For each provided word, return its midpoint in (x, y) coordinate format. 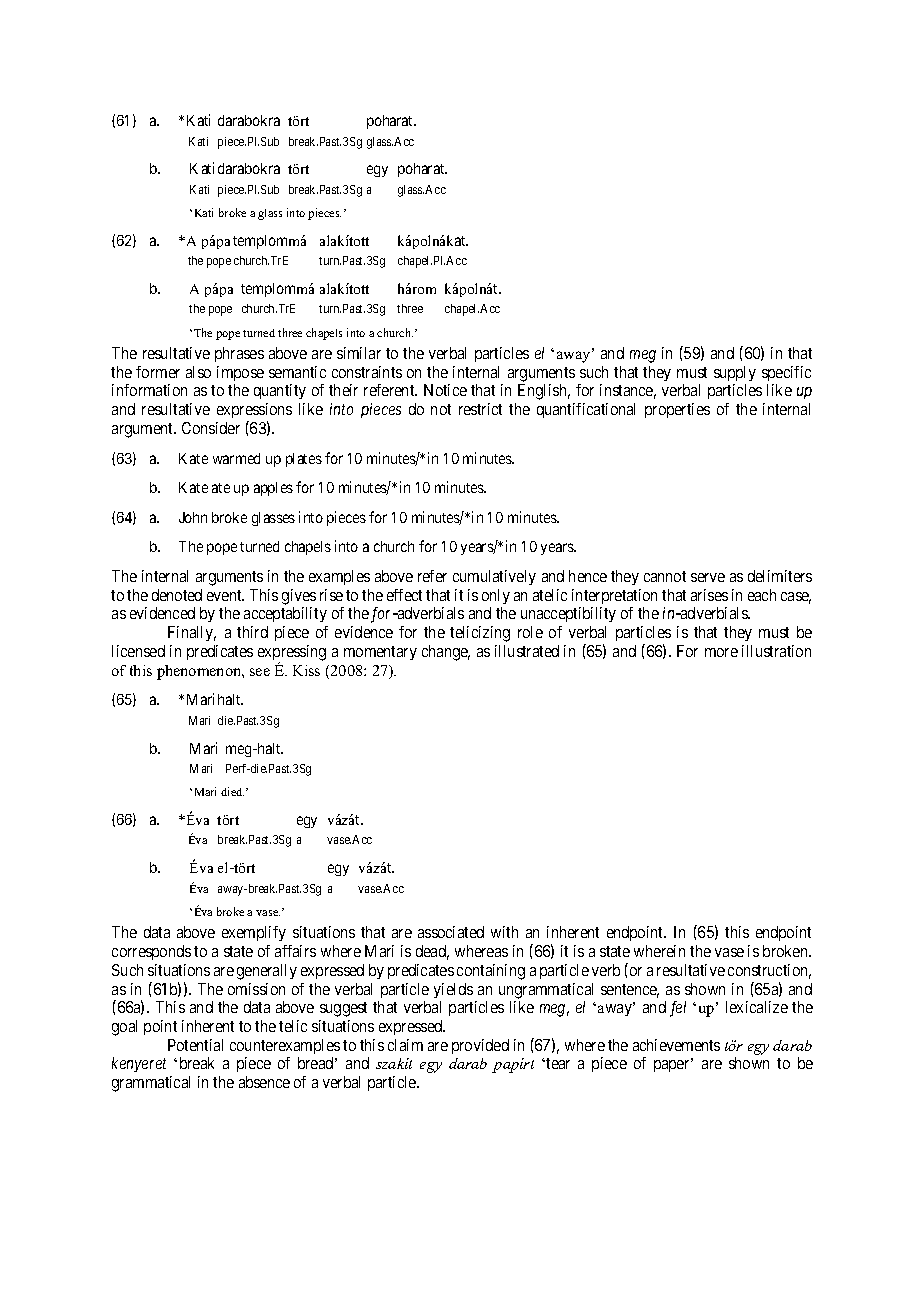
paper (673, 1066)
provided (480, 1046)
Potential (195, 1045)
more (721, 652)
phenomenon (200, 672)
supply (735, 373)
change (446, 653)
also (198, 372)
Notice (445, 390)
